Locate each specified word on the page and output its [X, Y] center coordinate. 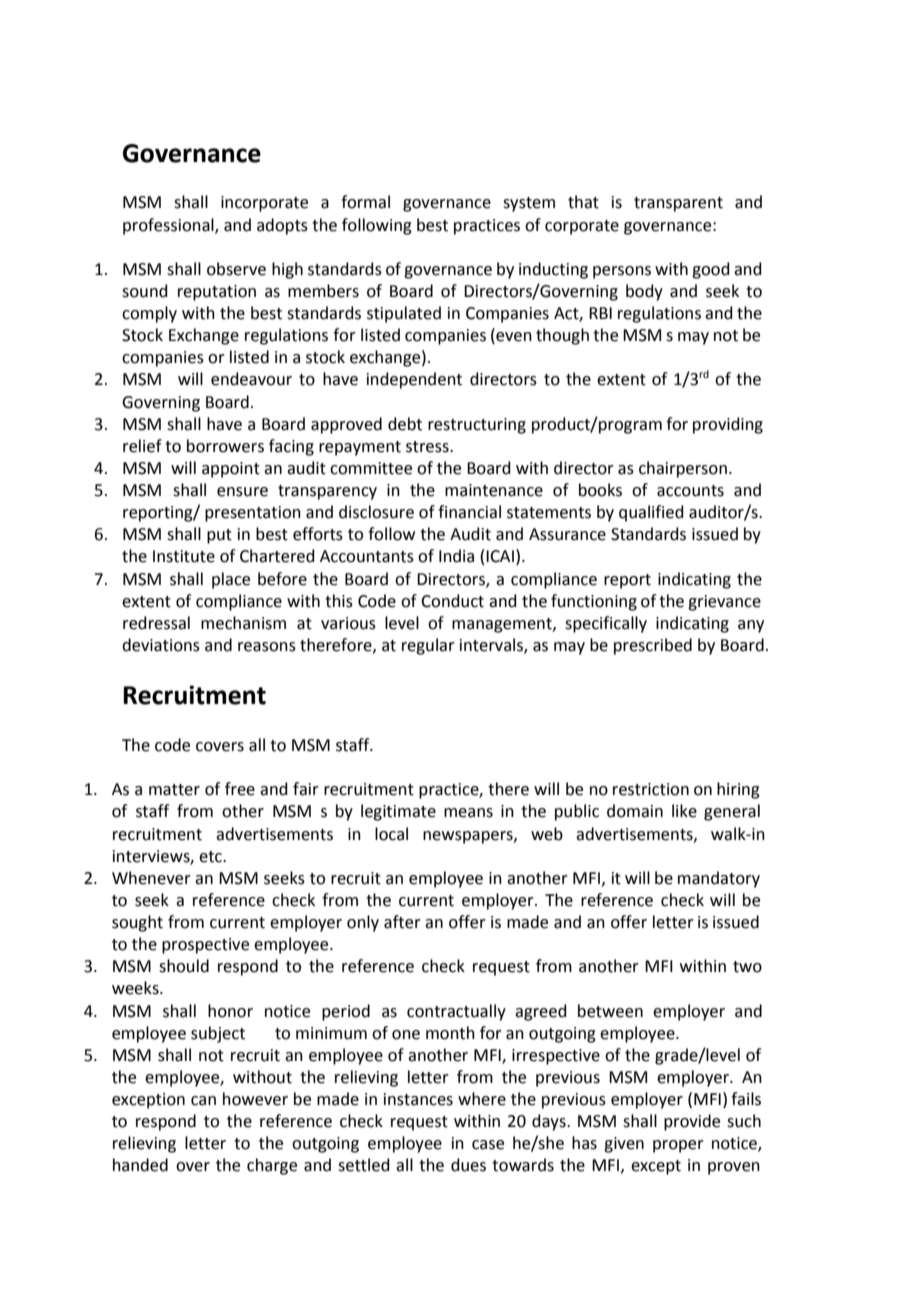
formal [365, 202]
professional [169, 226]
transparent [678, 204]
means [468, 813]
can [203, 1101]
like [684, 811]
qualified [651, 513]
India [456, 556]
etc [211, 857]
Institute [184, 556]
